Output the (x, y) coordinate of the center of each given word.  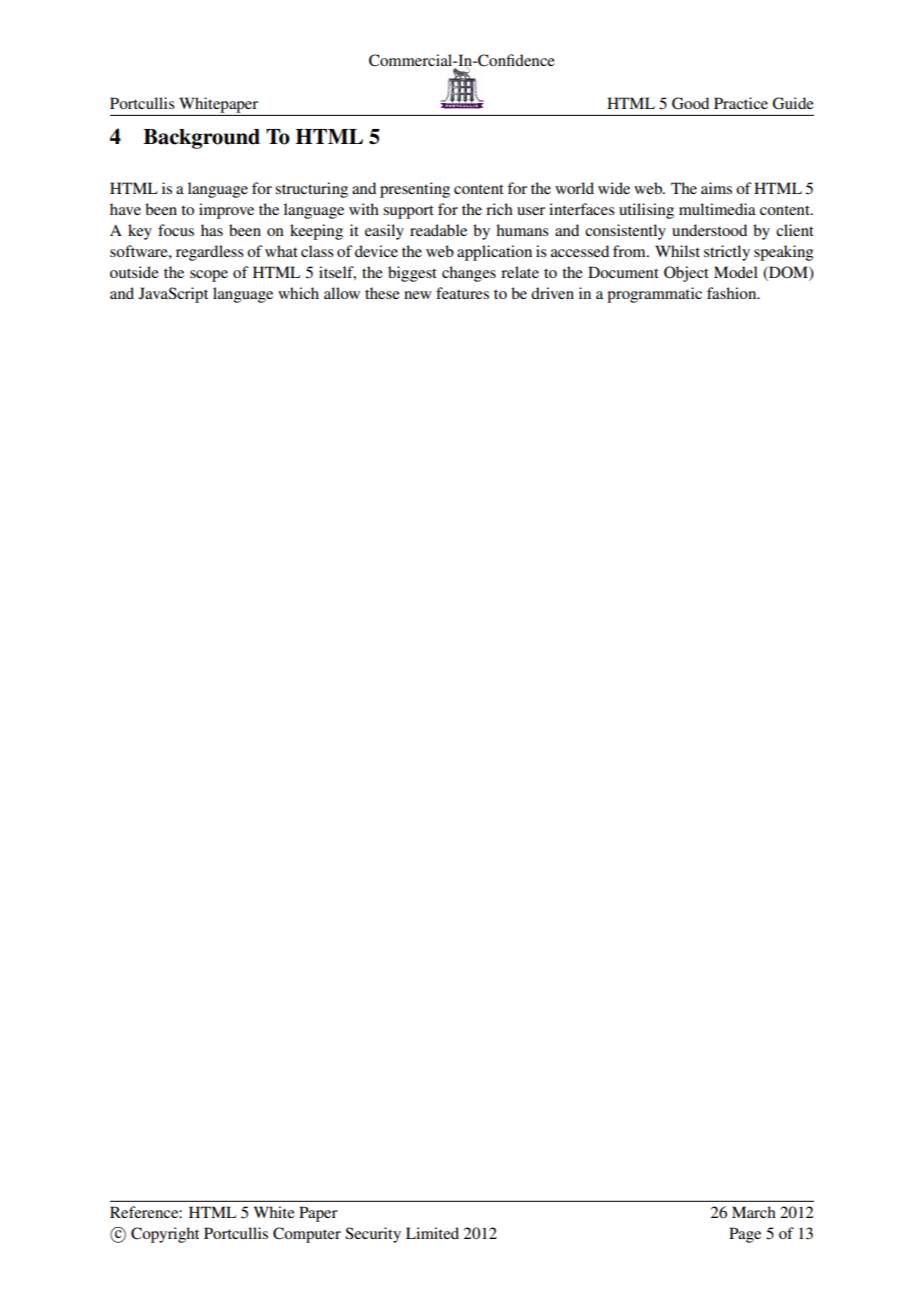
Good (690, 103)
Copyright (165, 1235)
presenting (415, 190)
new (418, 295)
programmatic (654, 295)
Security (373, 1235)
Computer (307, 1235)
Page (745, 1235)
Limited (432, 1233)
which (298, 293)
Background (201, 139)
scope (209, 276)
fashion (733, 293)
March (754, 1212)
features (462, 293)
